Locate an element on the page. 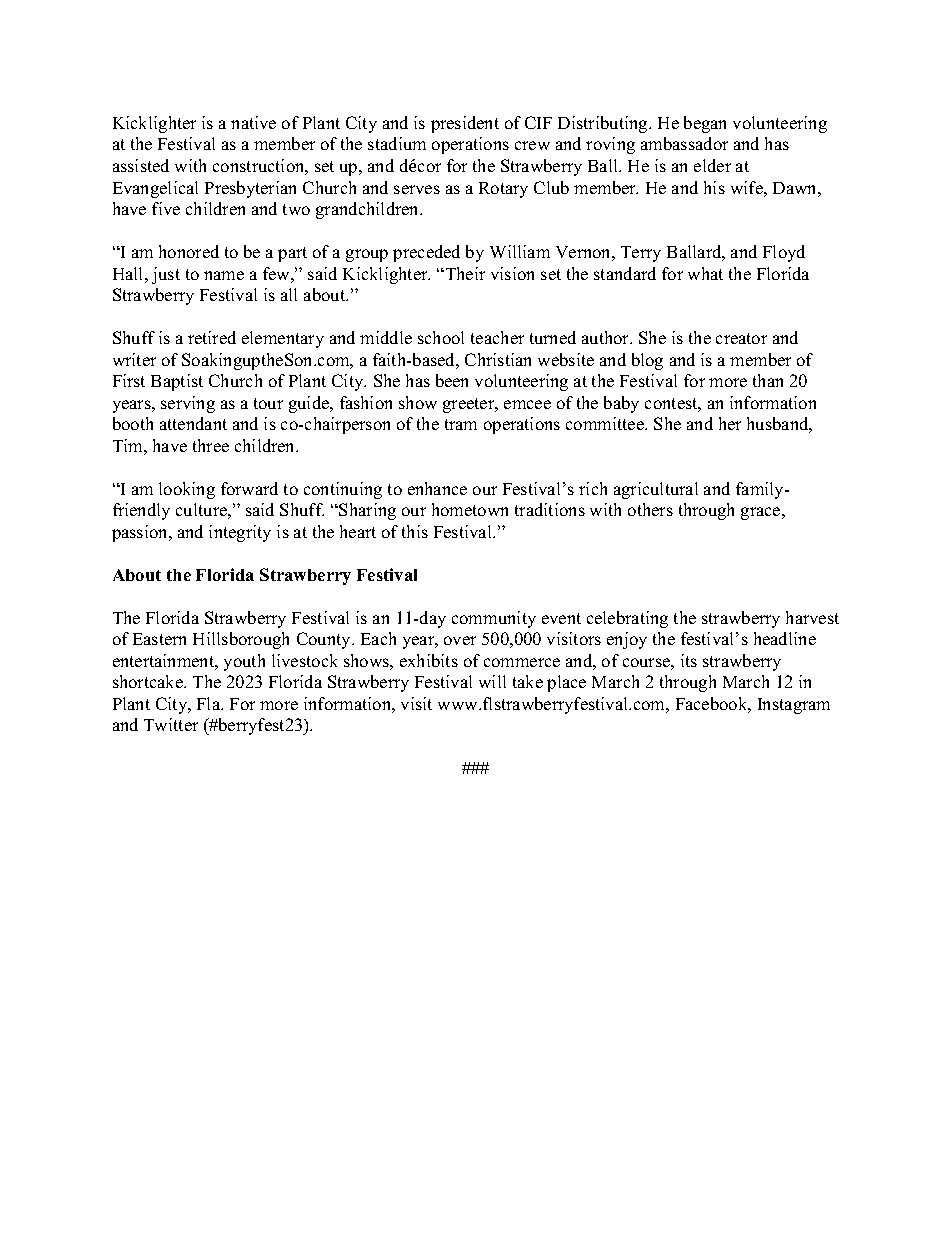  name is located at coordinates (224, 275).
